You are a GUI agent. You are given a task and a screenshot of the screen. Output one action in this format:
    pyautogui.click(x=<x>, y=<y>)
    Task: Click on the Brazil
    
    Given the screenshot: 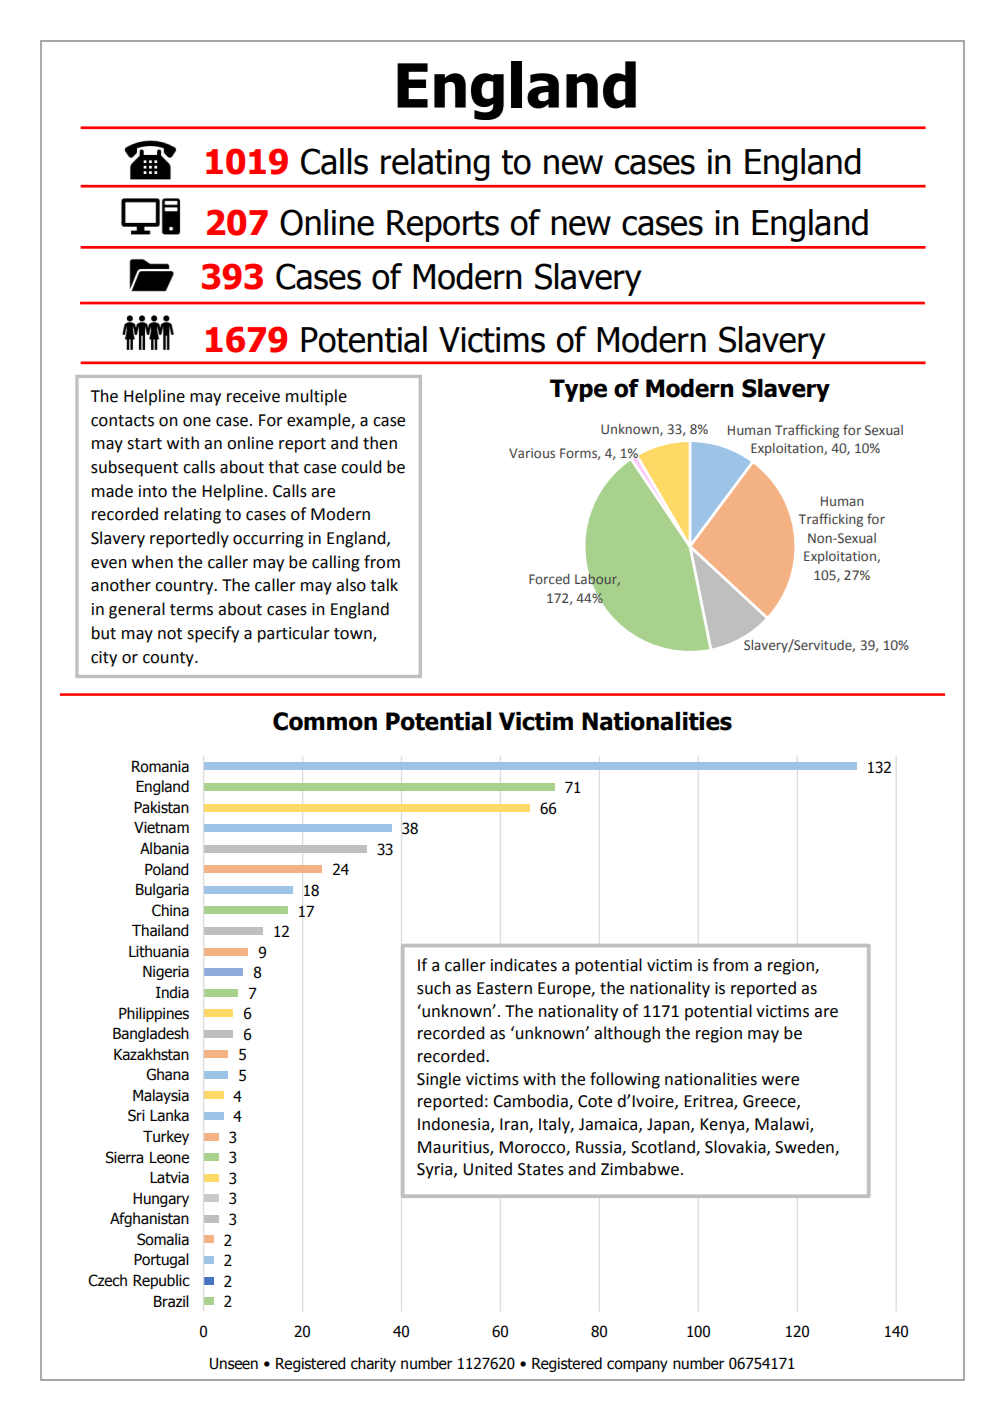 What is the action you would take?
    pyautogui.click(x=171, y=1301)
